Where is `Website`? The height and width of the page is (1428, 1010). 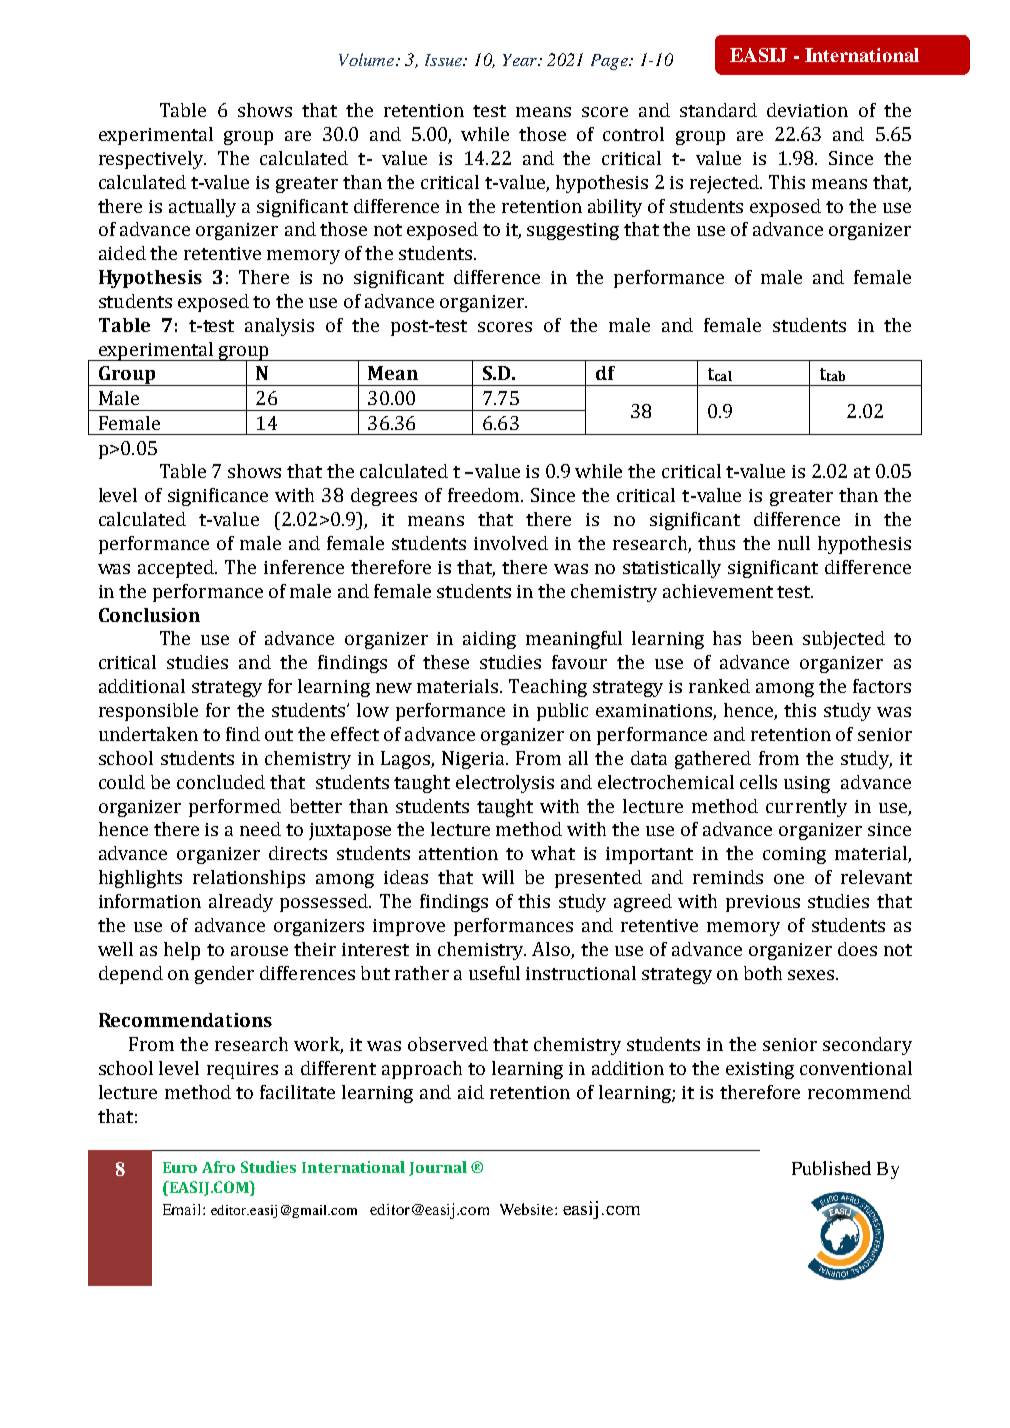
Website is located at coordinates (528, 1209).
